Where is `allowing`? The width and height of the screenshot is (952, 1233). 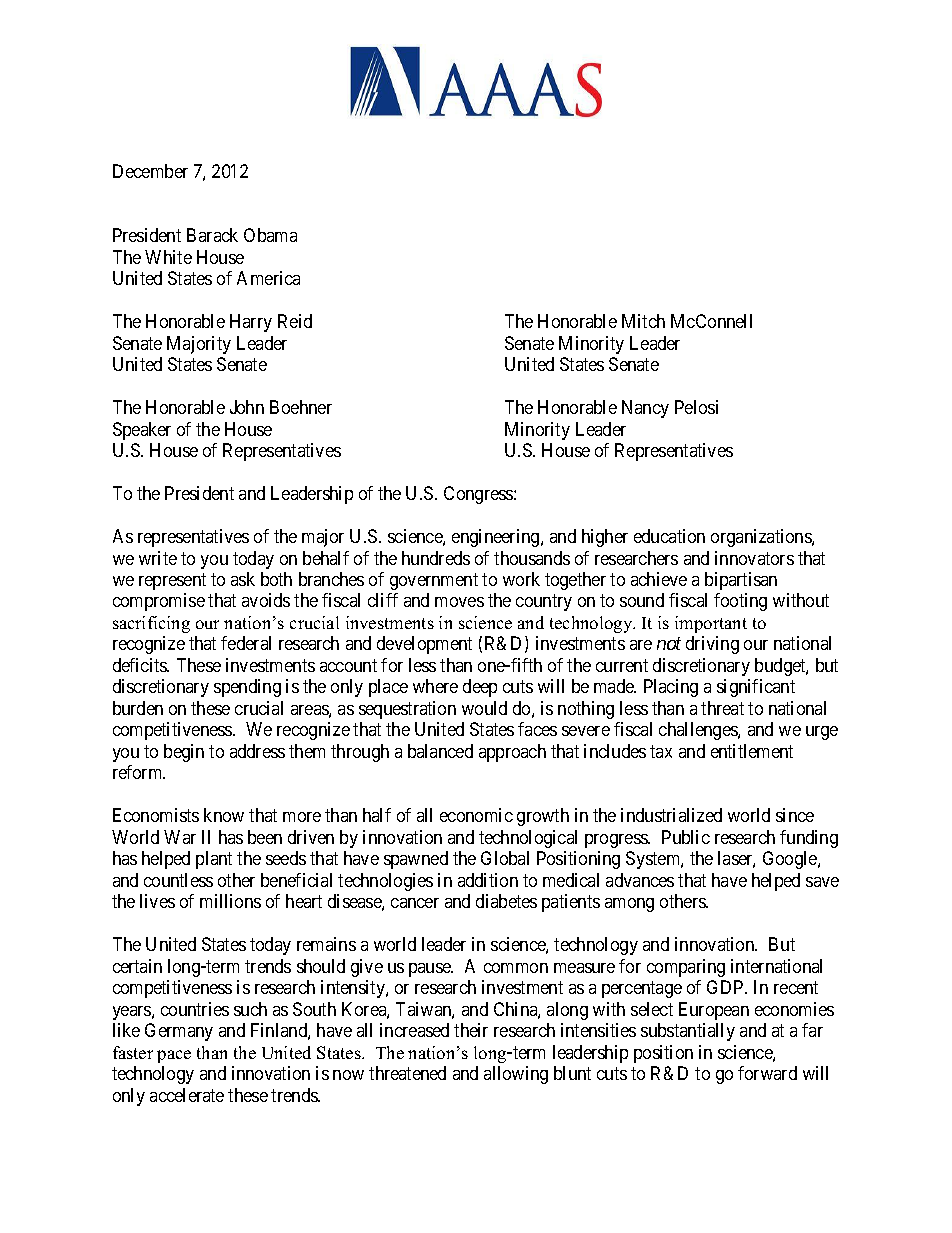 allowing is located at coordinates (516, 1075).
